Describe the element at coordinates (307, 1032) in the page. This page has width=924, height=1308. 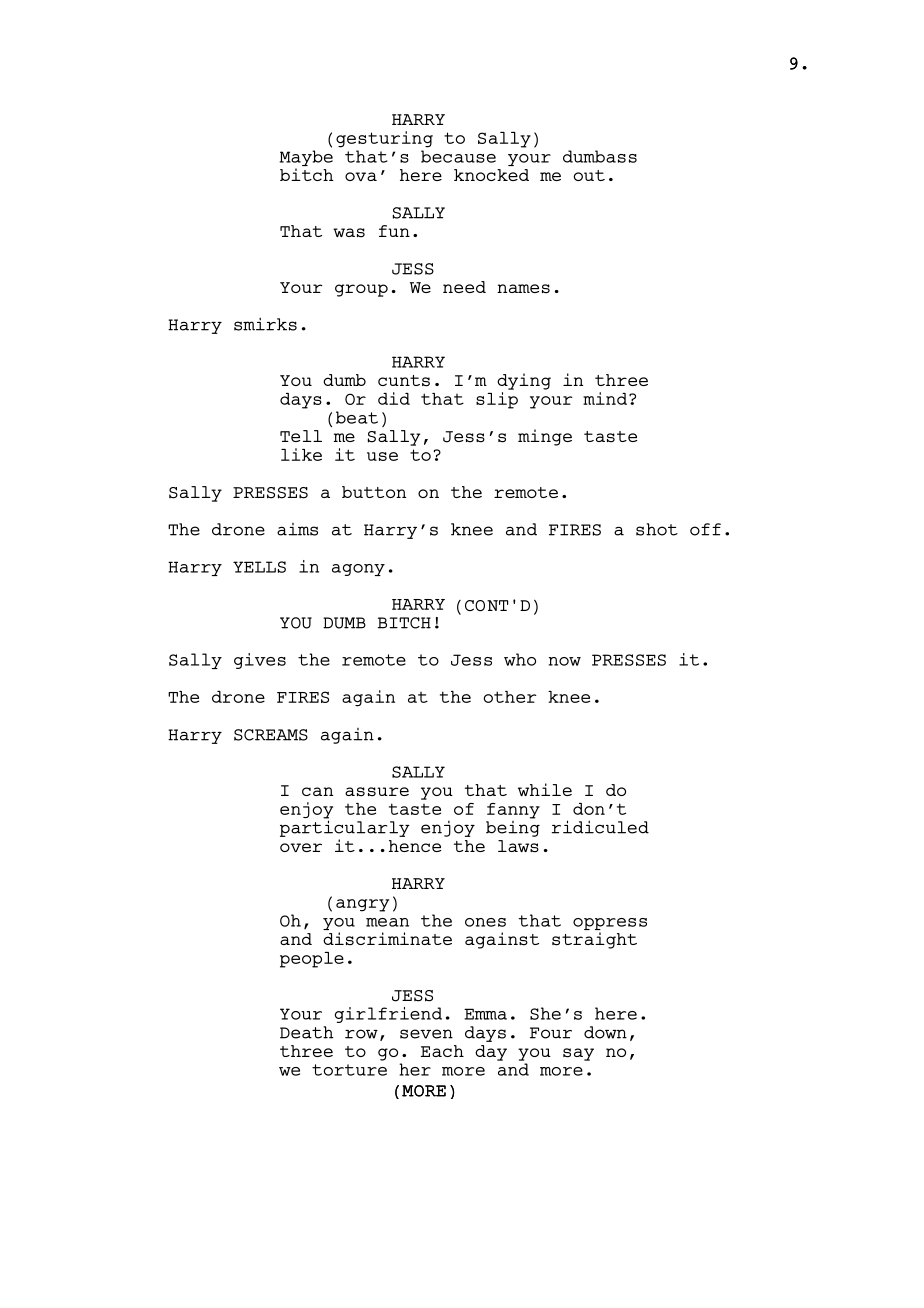
I see `Death` at that location.
